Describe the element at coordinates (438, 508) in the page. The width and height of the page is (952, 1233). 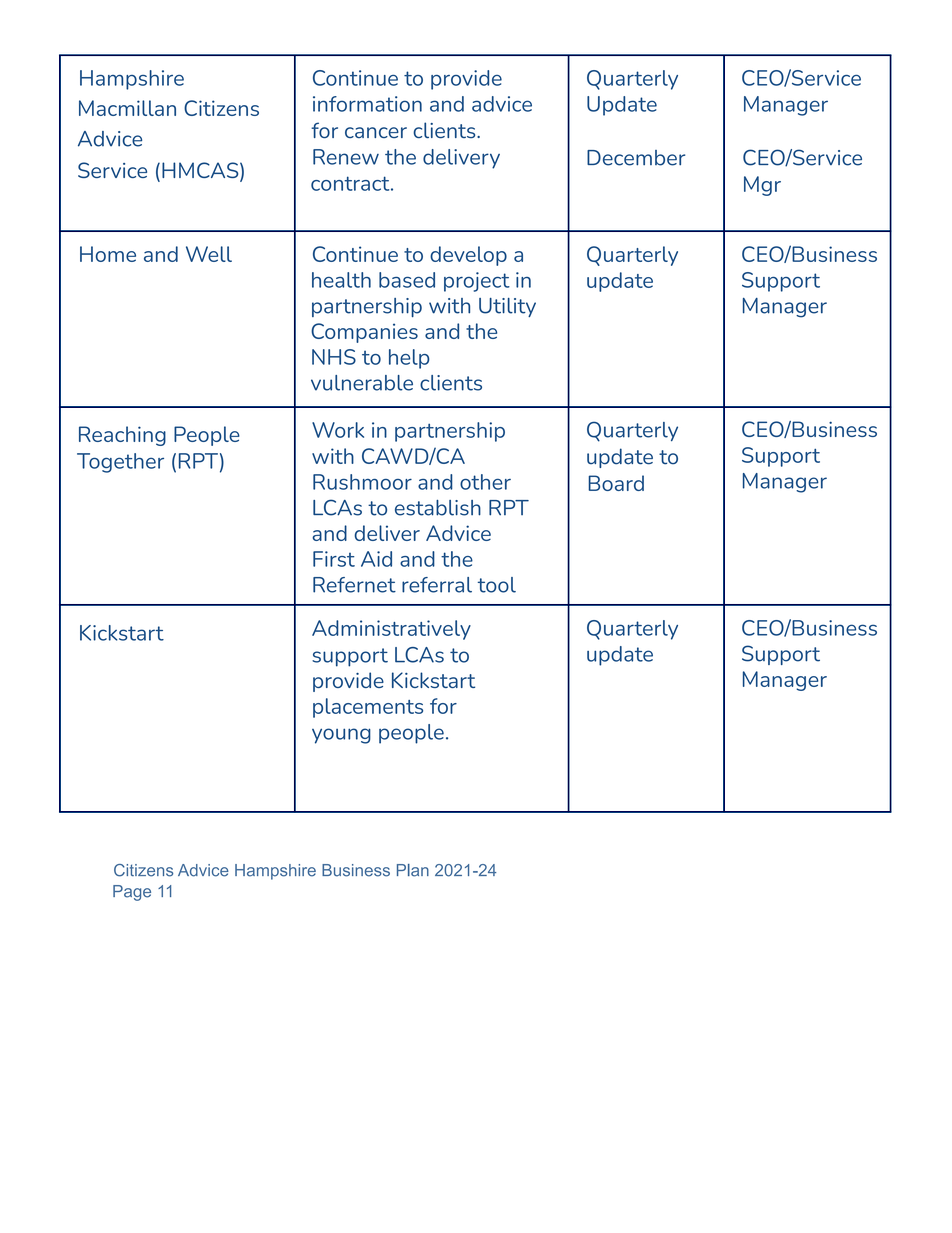
I see `establish` at that location.
